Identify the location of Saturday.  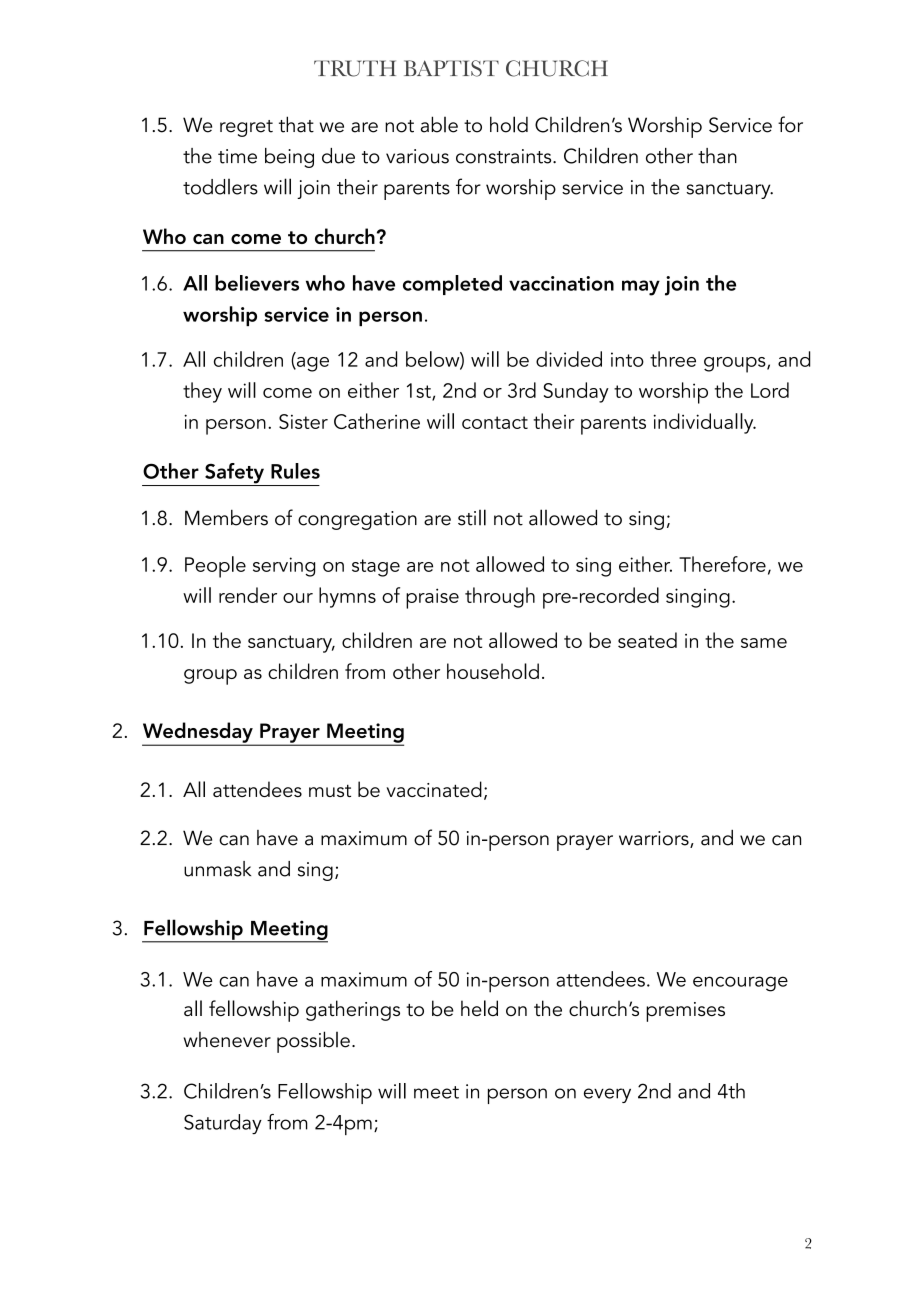
(223, 1124).
